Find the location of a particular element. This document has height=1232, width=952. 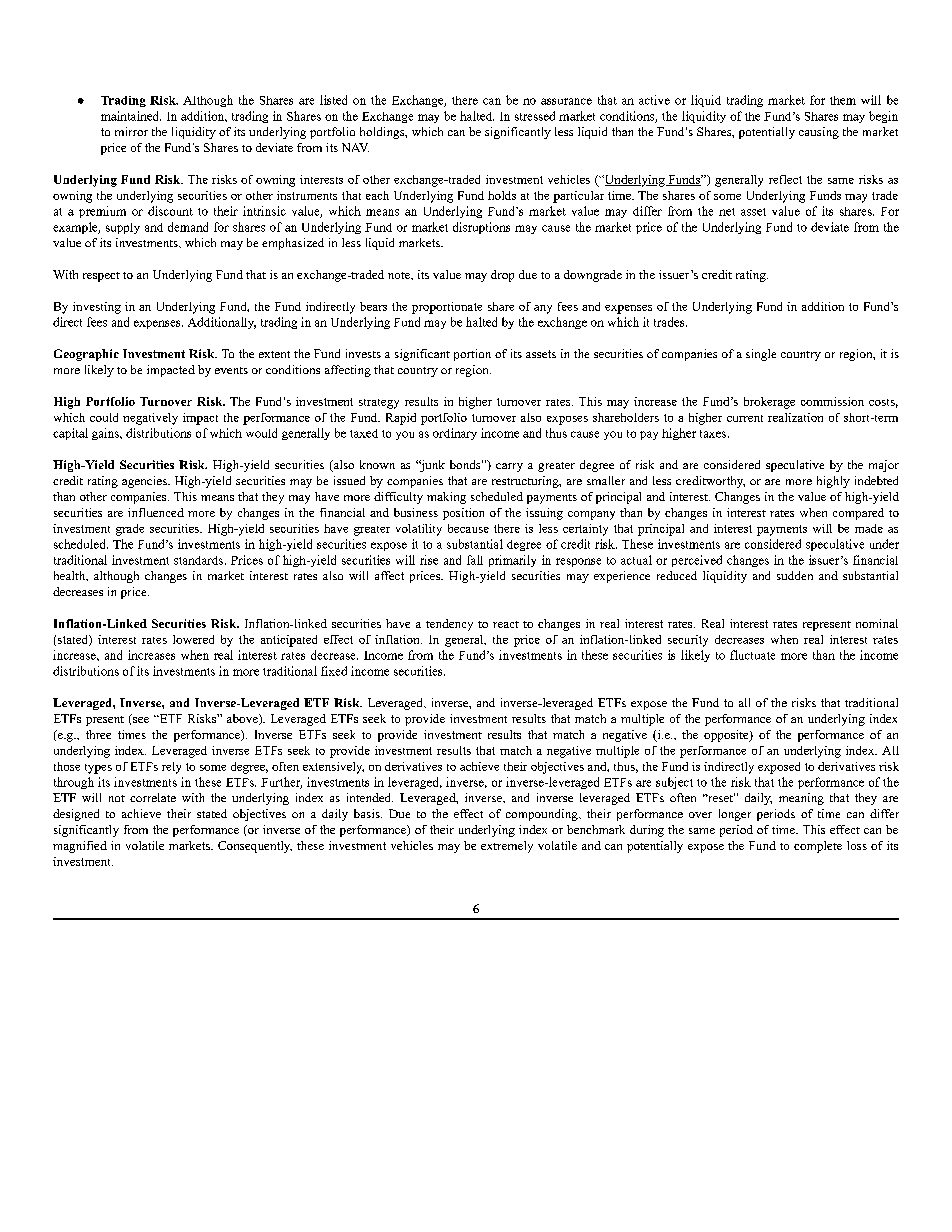

extremely is located at coordinates (507, 847).
